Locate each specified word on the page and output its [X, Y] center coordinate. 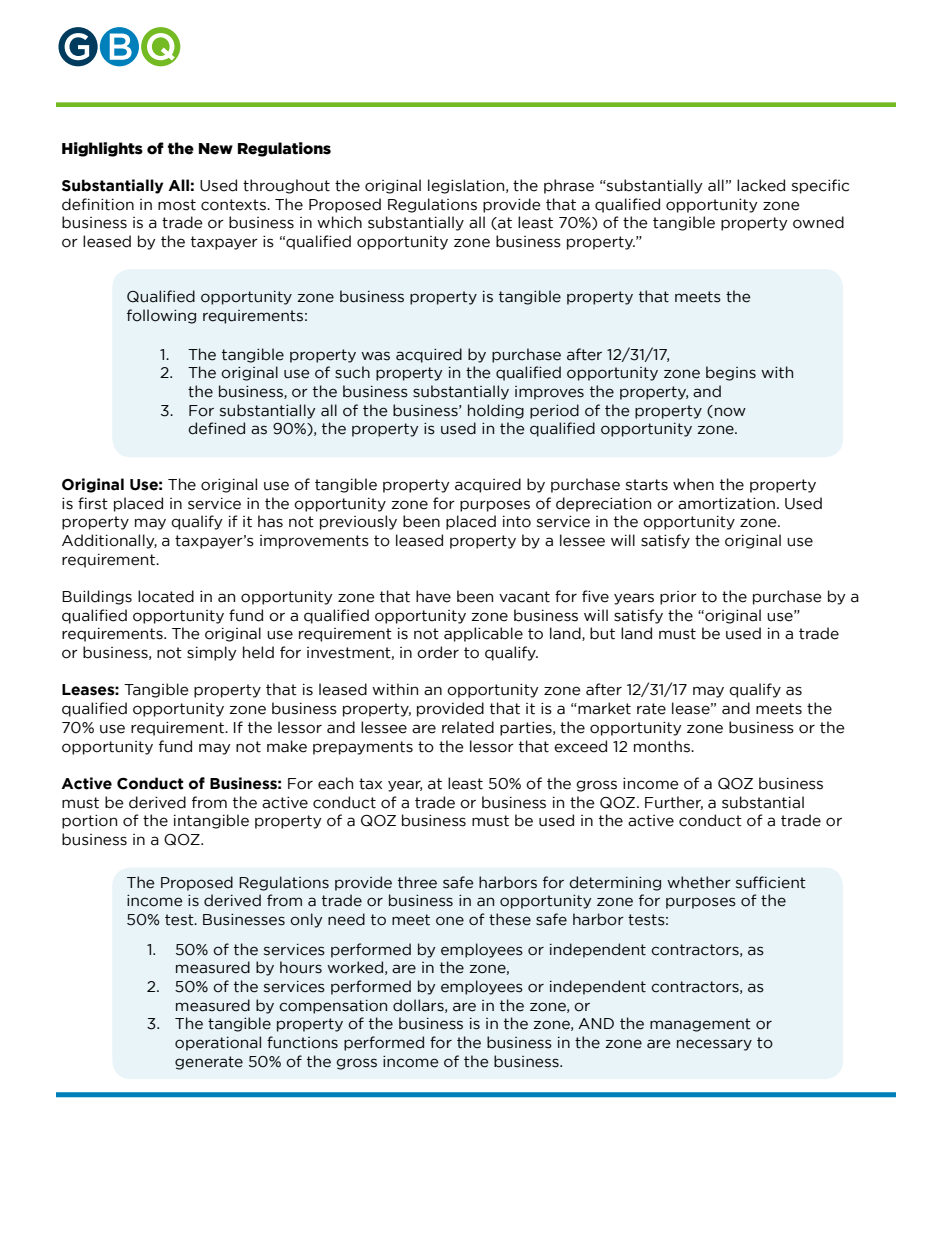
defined [216, 428]
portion [89, 822]
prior [678, 598]
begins [731, 373]
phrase [569, 186]
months [663, 746]
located [166, 596]
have [433, 596]
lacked [761, 185]
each [335, 783]
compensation [333, 1007]
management [700, 1025]
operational [218, 1043]
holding [496, 411]
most [177, 205]
